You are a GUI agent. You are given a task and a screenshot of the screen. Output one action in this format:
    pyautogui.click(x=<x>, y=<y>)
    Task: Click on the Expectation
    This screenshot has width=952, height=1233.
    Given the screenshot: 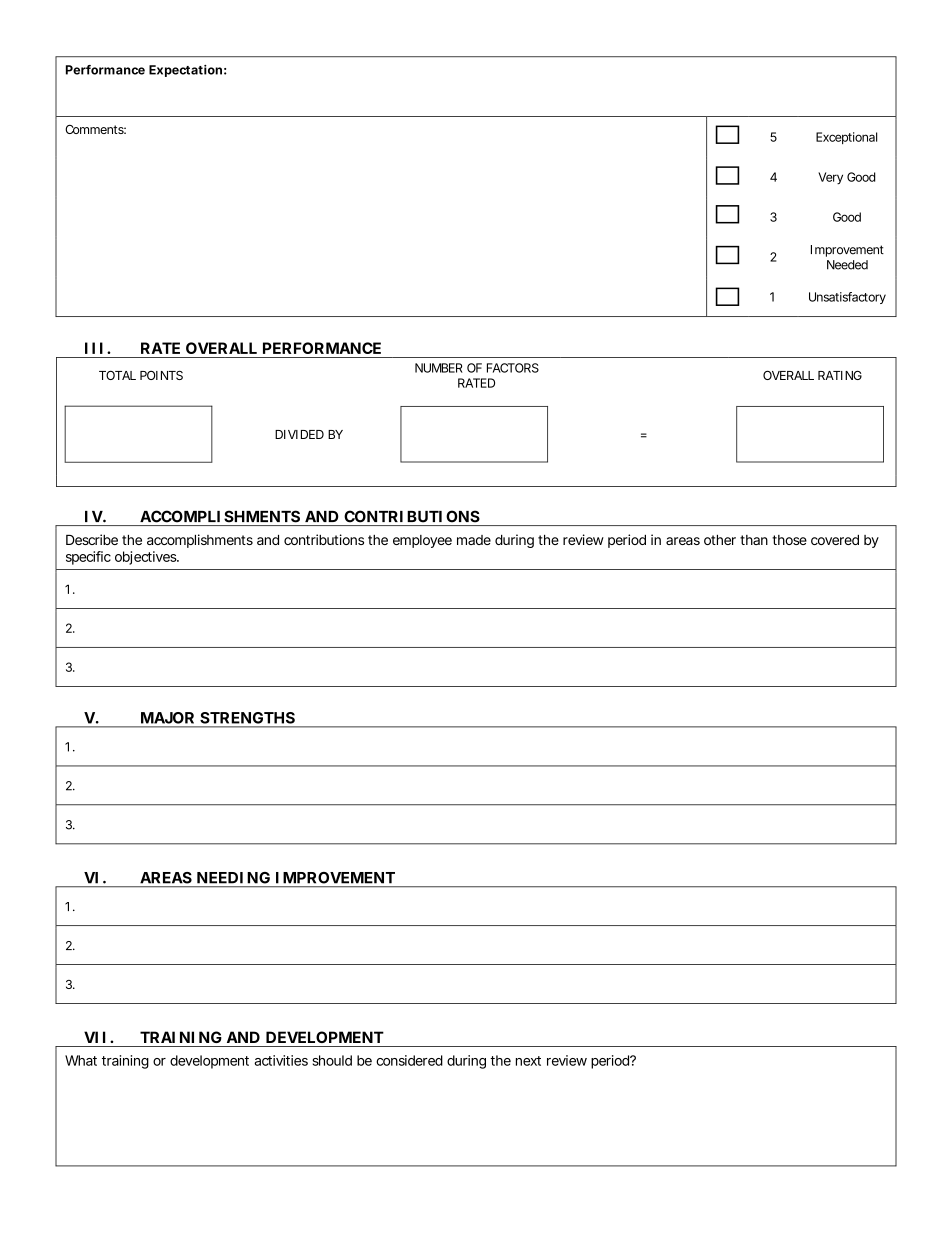 What is the action you would take?
    pyautogui.click(x=188, y=71)
